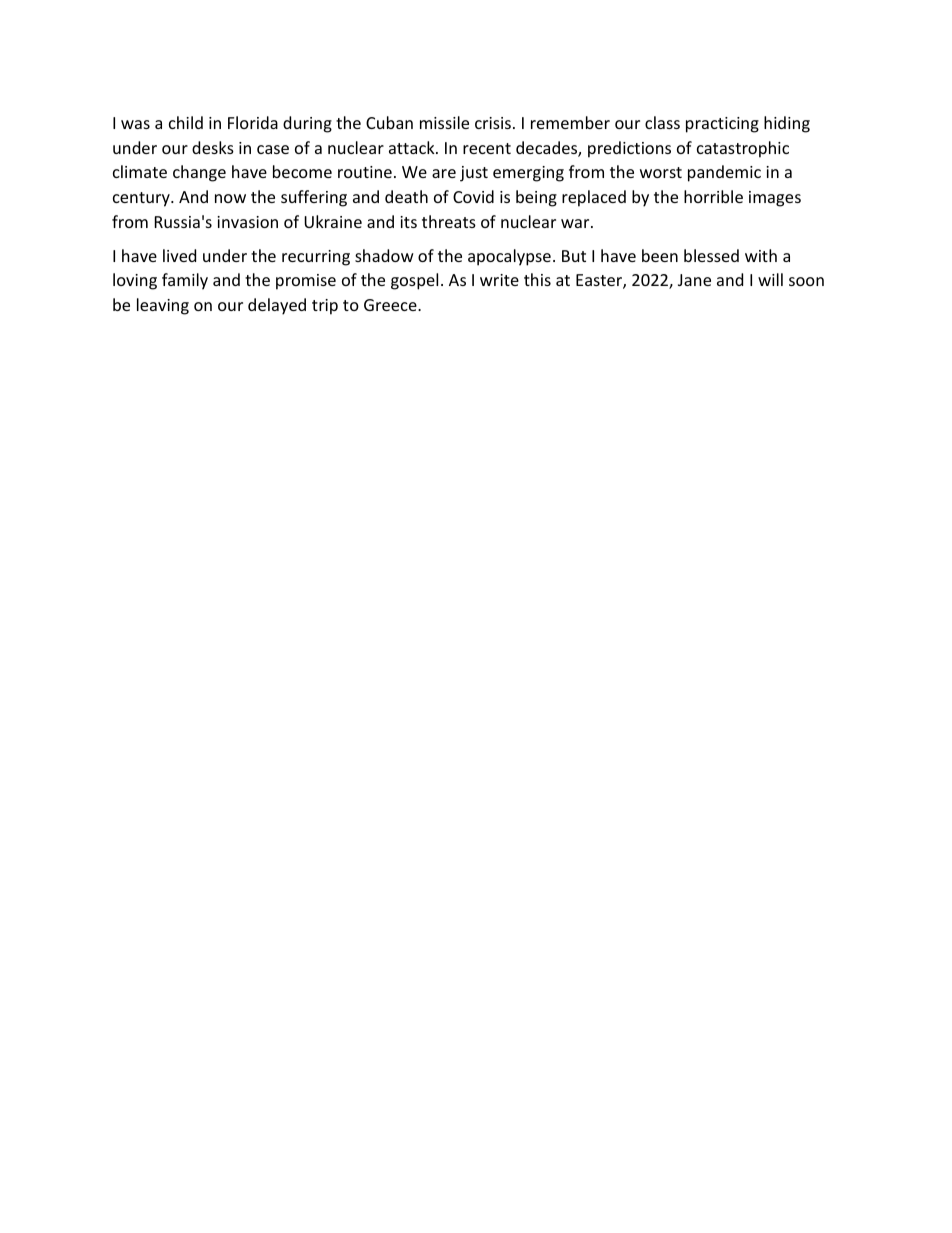 The height and width of the page is (1233, 952). Describe the element at coordinates (576, 223) in the page. I see `war` at that location.
